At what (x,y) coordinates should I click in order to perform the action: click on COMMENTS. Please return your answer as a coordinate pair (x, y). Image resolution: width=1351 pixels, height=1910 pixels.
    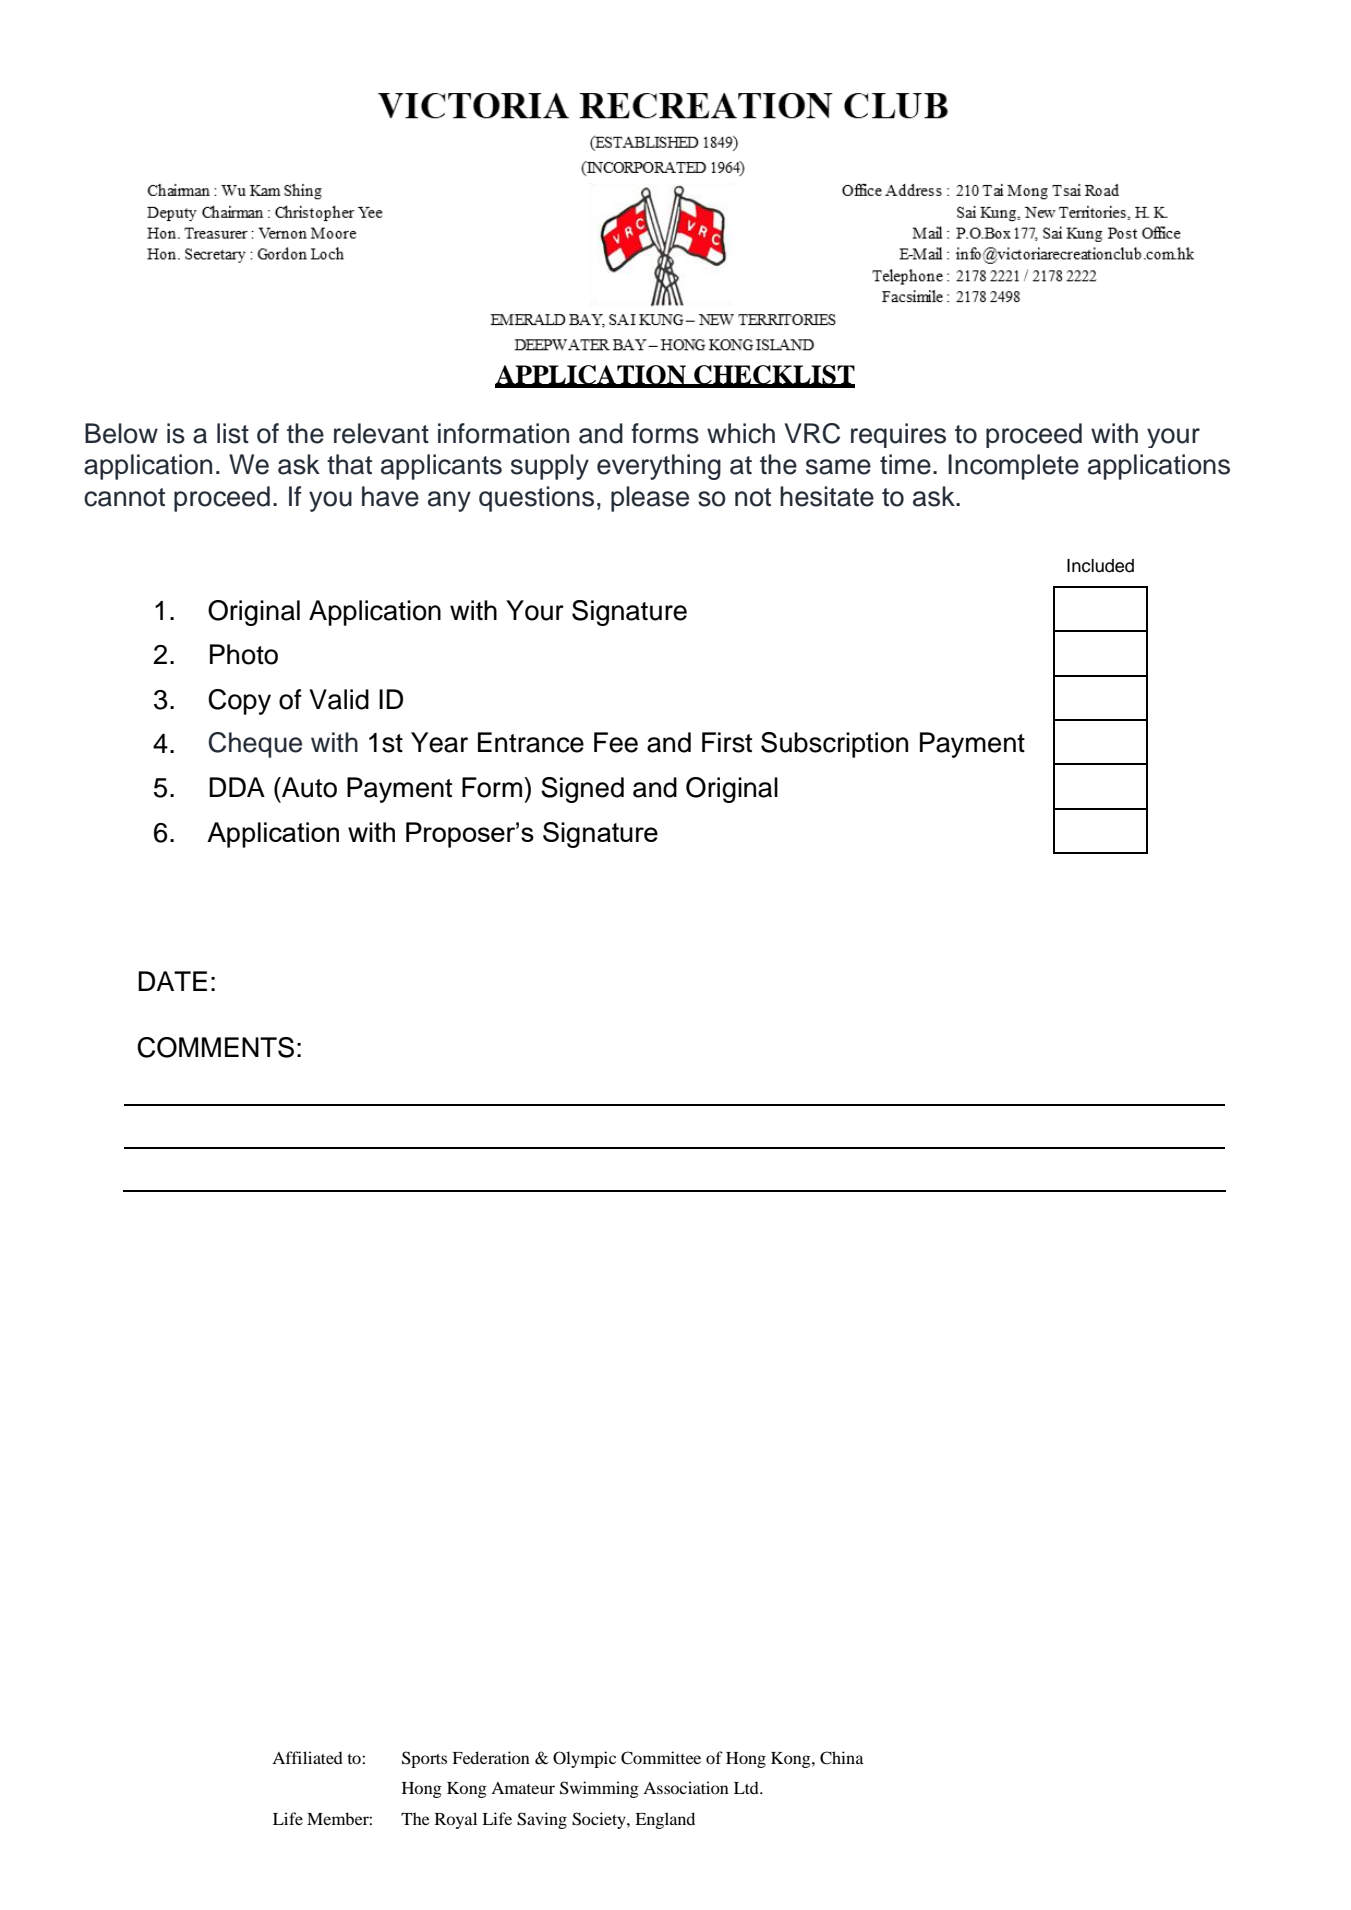
    Looking at the image, I should click on (215, 1047).
